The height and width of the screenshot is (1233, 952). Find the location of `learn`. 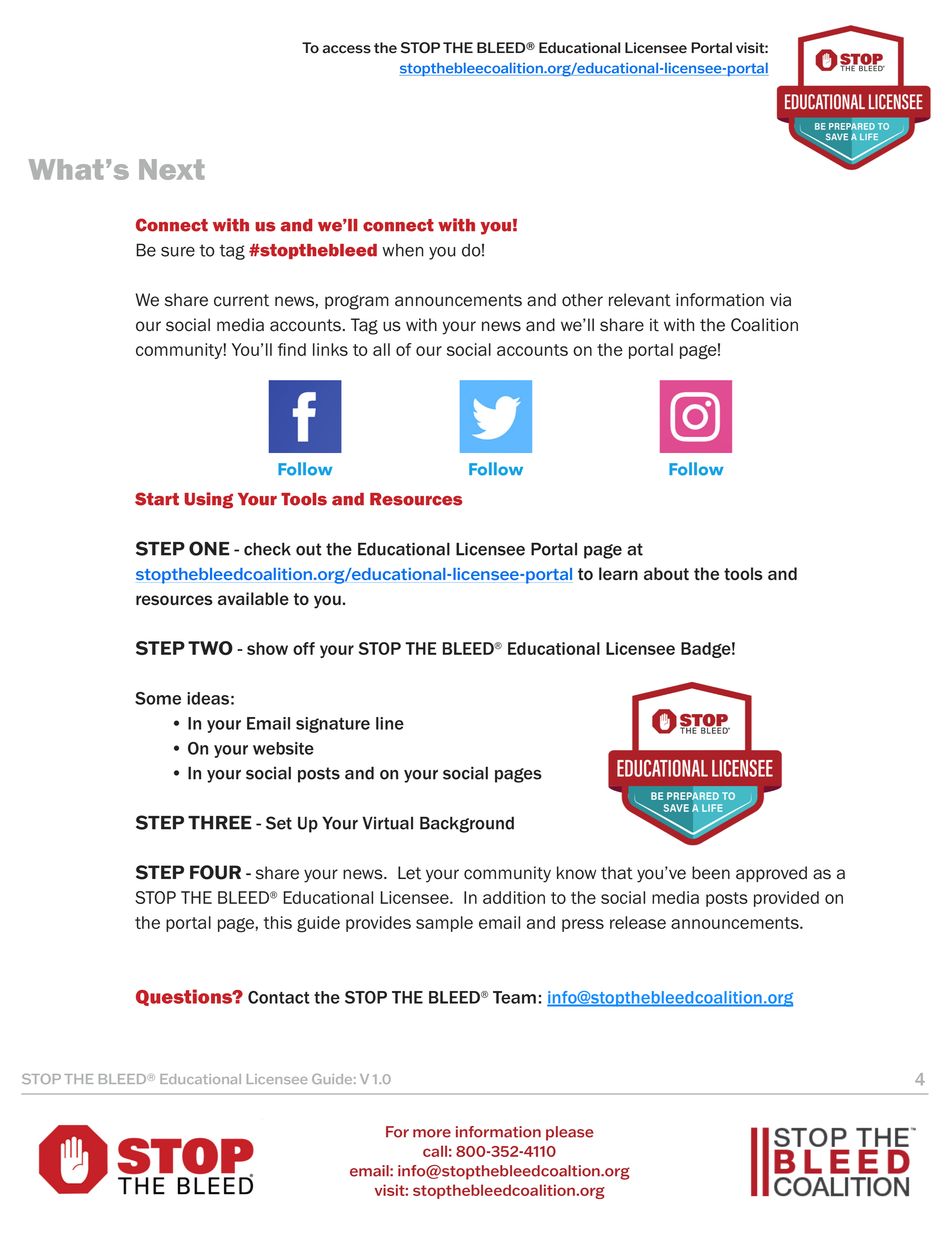

learn is located at coordinates (618, 573).
